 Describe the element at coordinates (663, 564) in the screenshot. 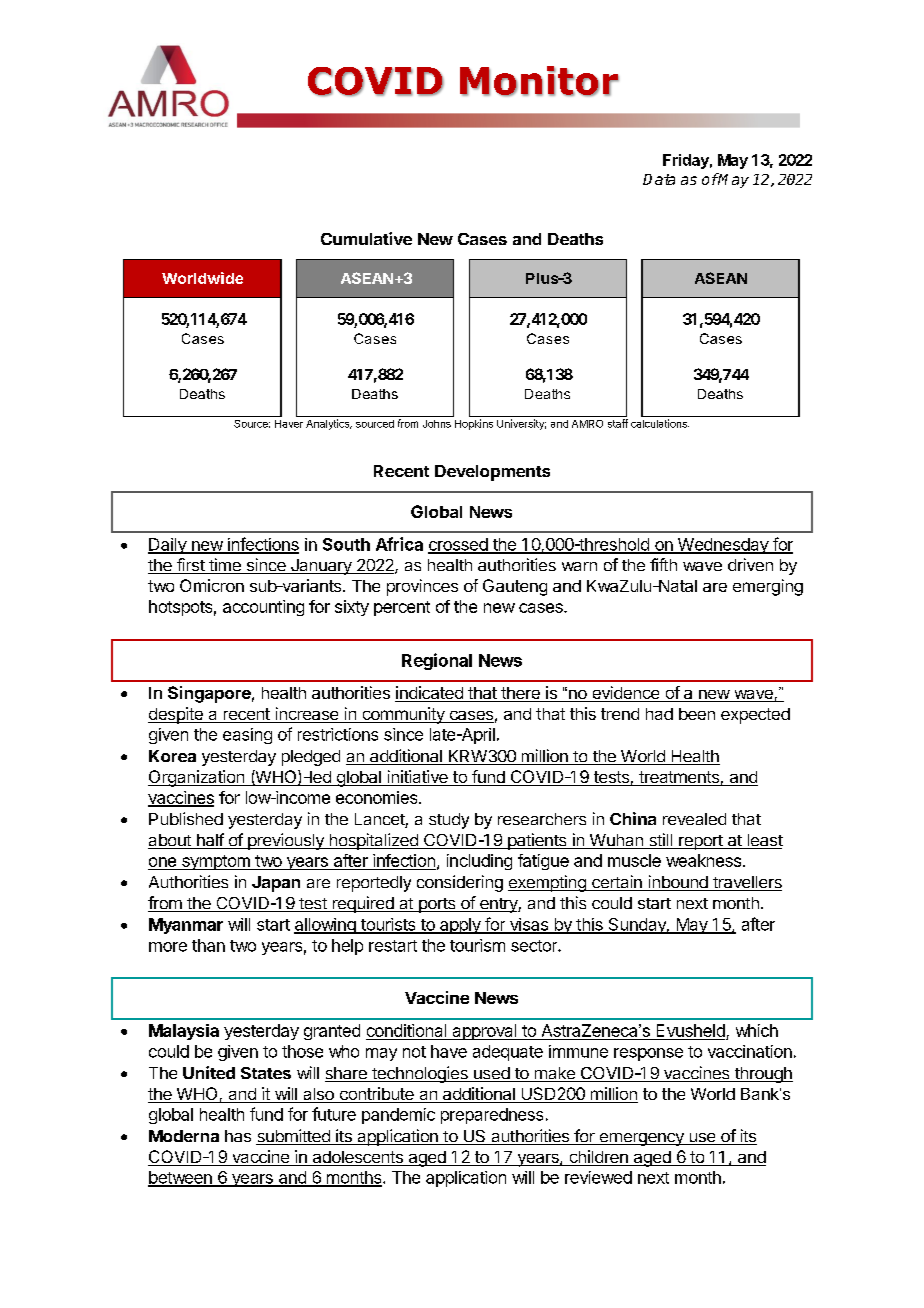

I see `fifth` at that location.
